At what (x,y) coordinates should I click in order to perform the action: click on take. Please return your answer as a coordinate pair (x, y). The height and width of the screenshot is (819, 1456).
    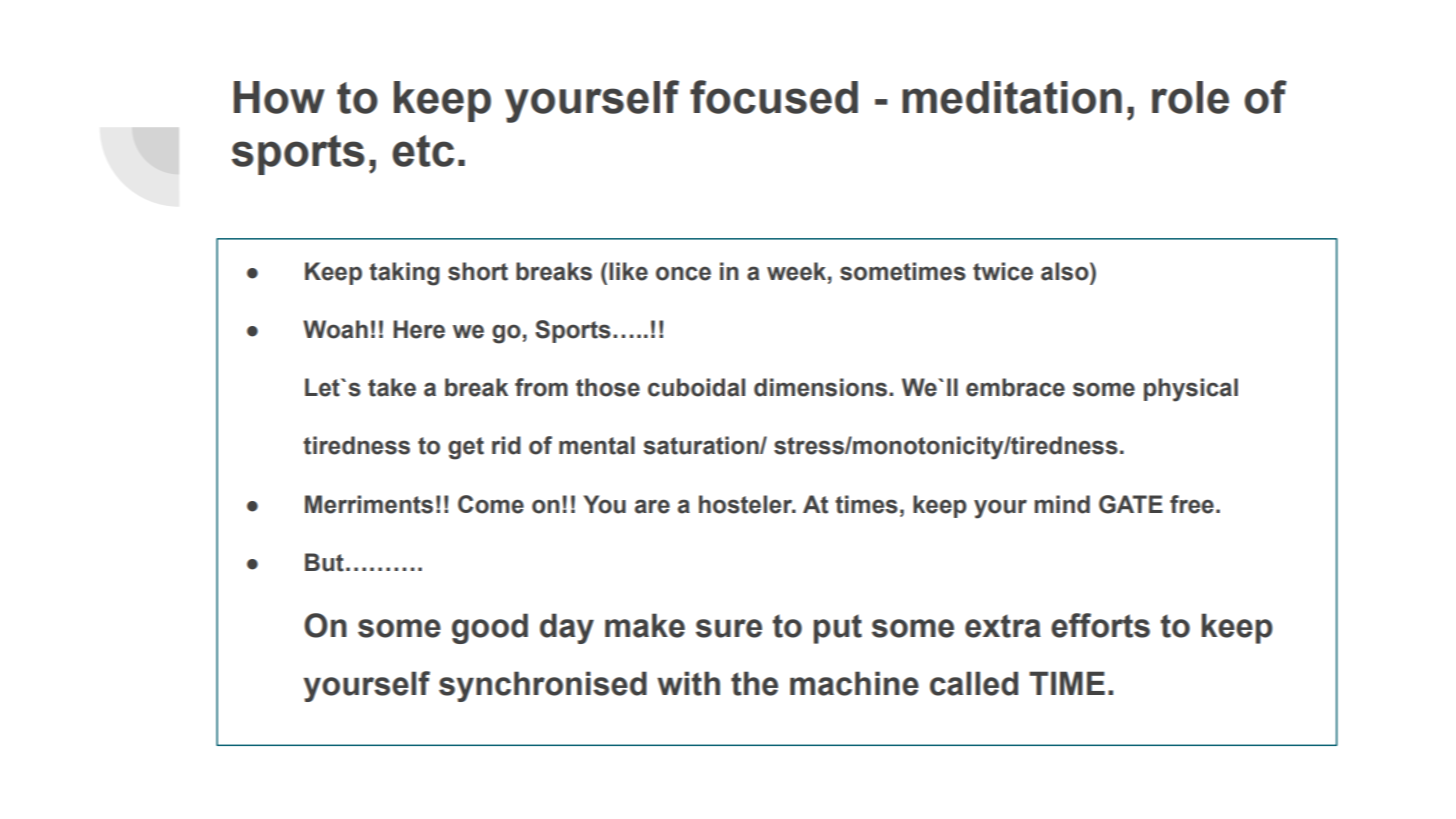
    Looking at the image, I should click on (392, 387).
